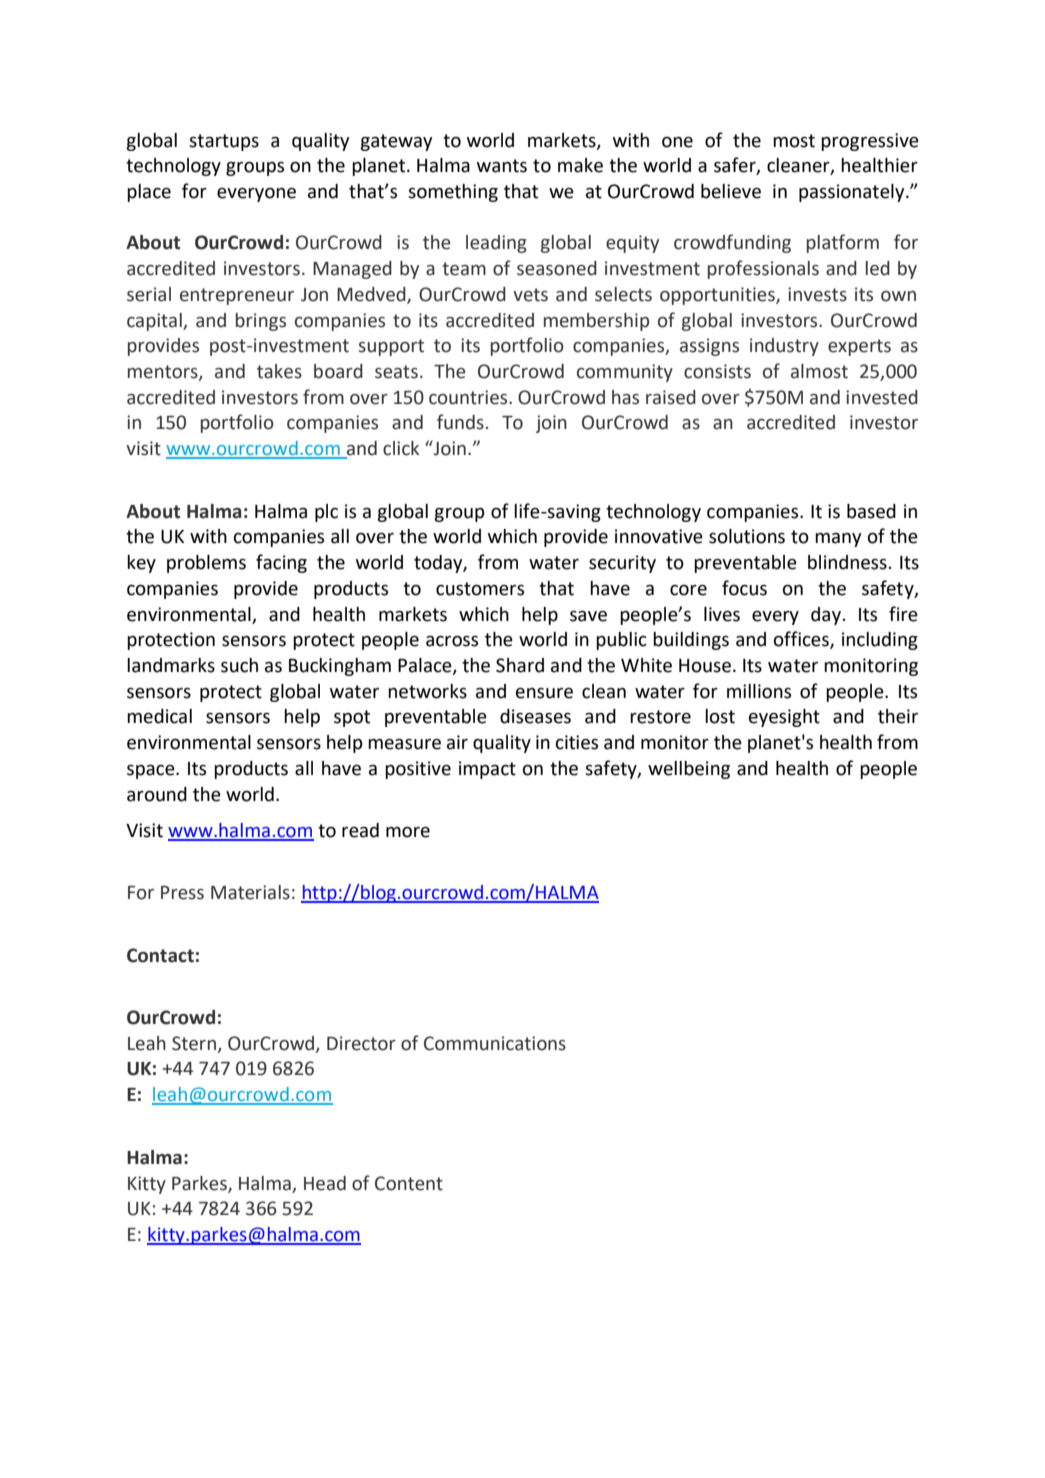  I want to click on offices, so click(802, 640).
